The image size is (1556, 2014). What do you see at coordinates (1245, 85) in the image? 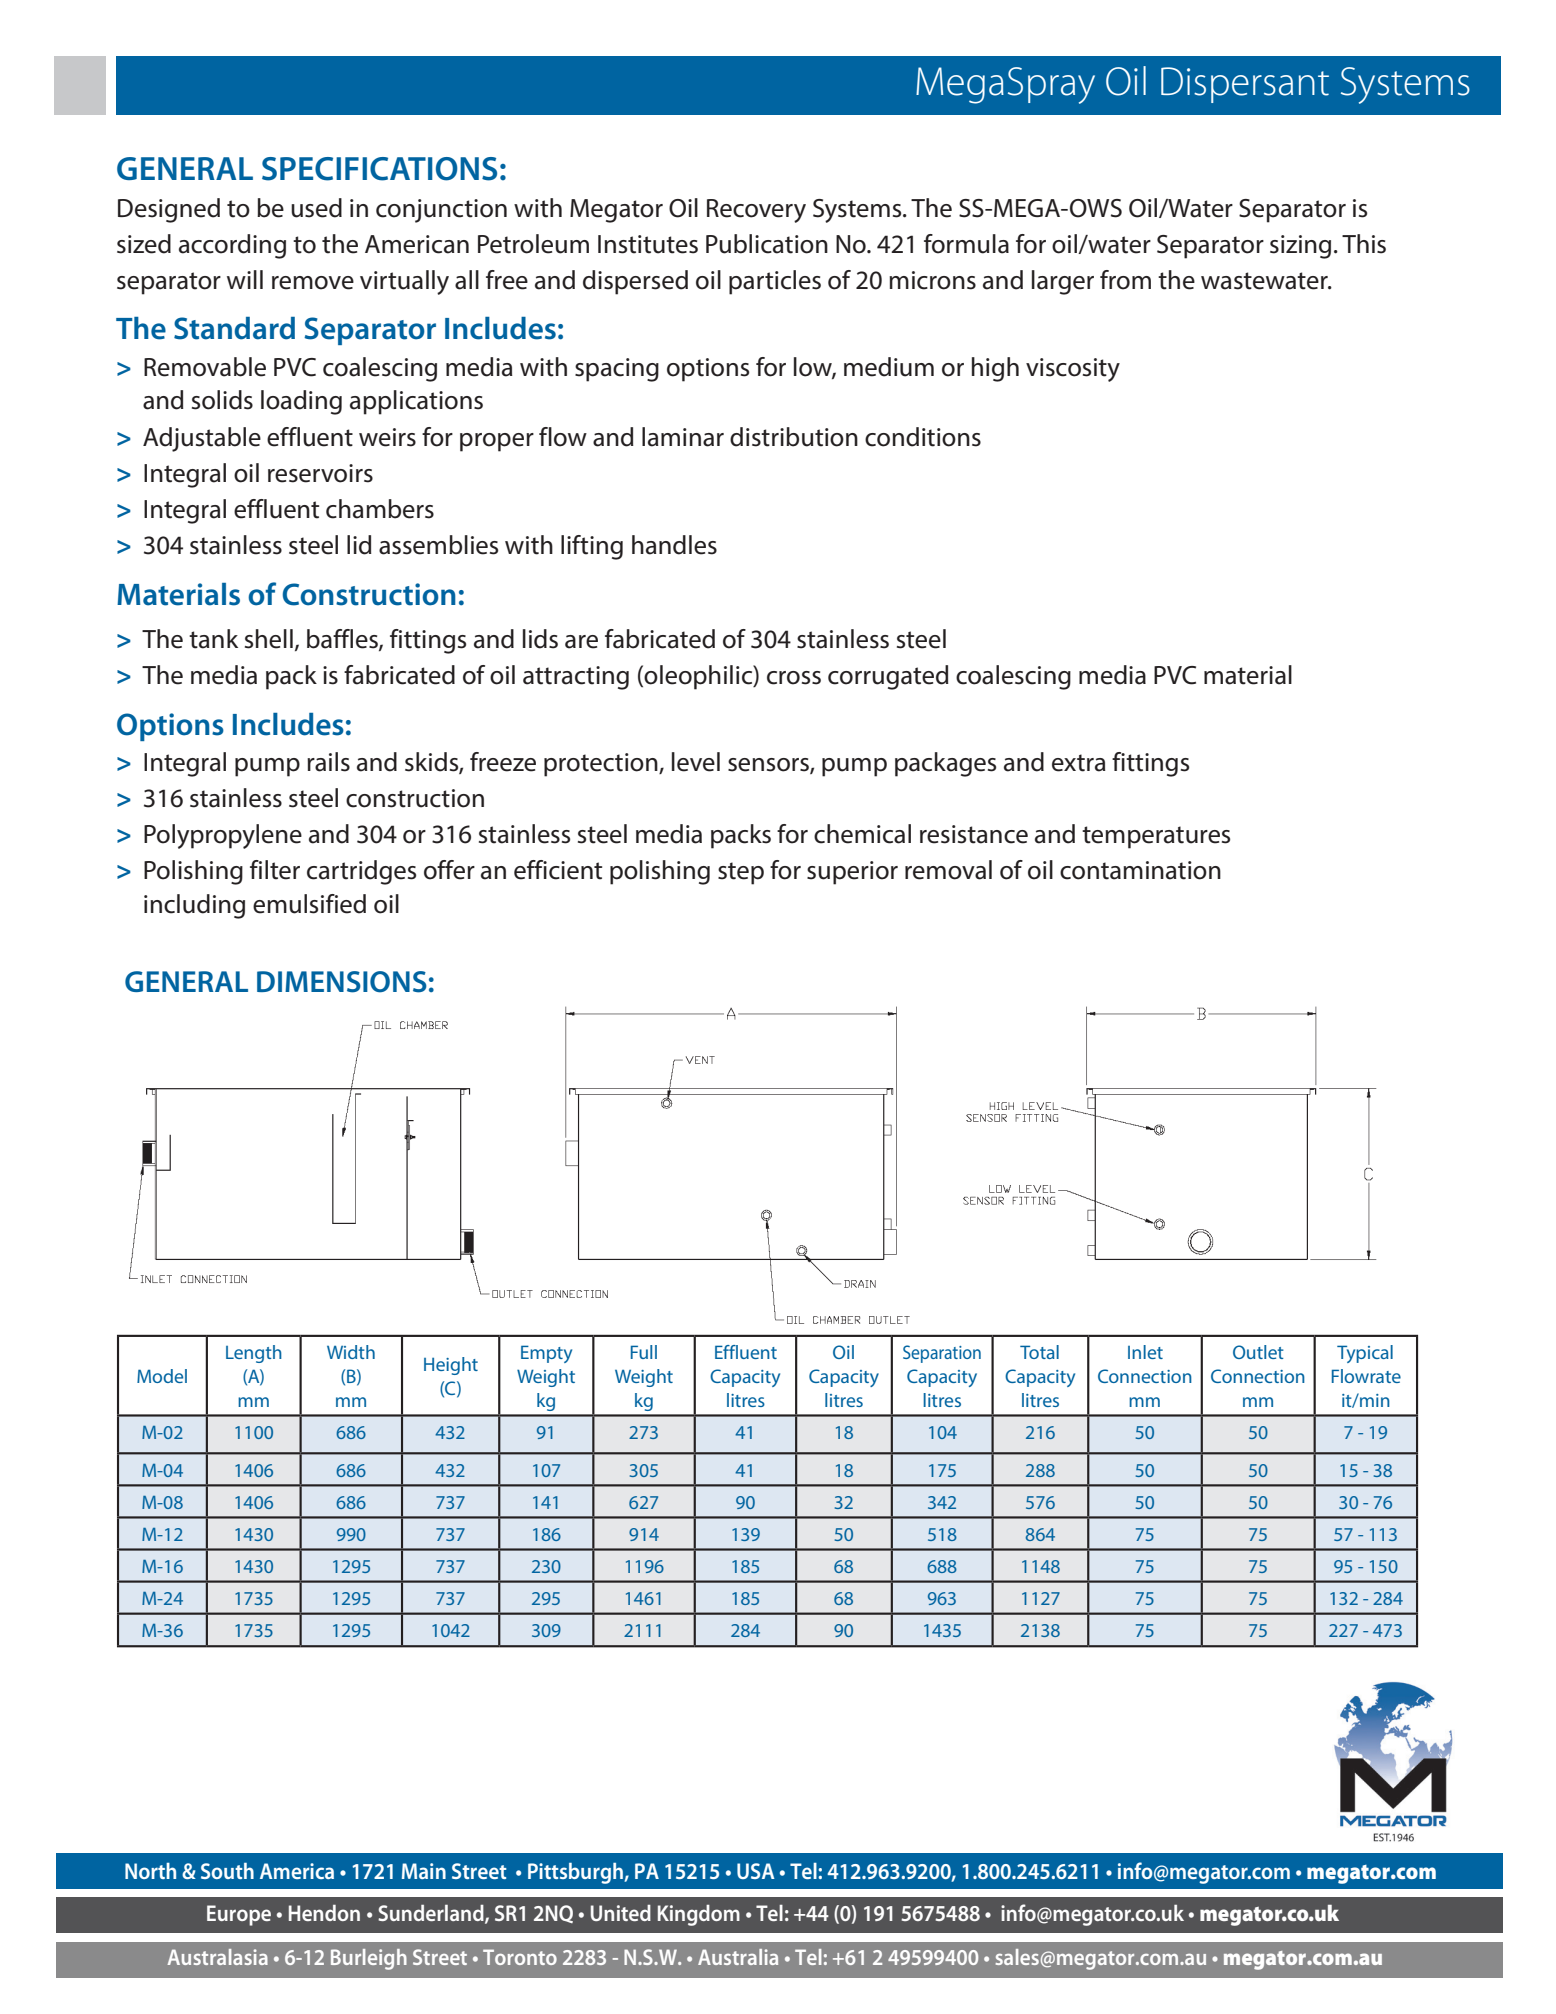
I see `Dispersant` at bounding box center [1245, 85].
